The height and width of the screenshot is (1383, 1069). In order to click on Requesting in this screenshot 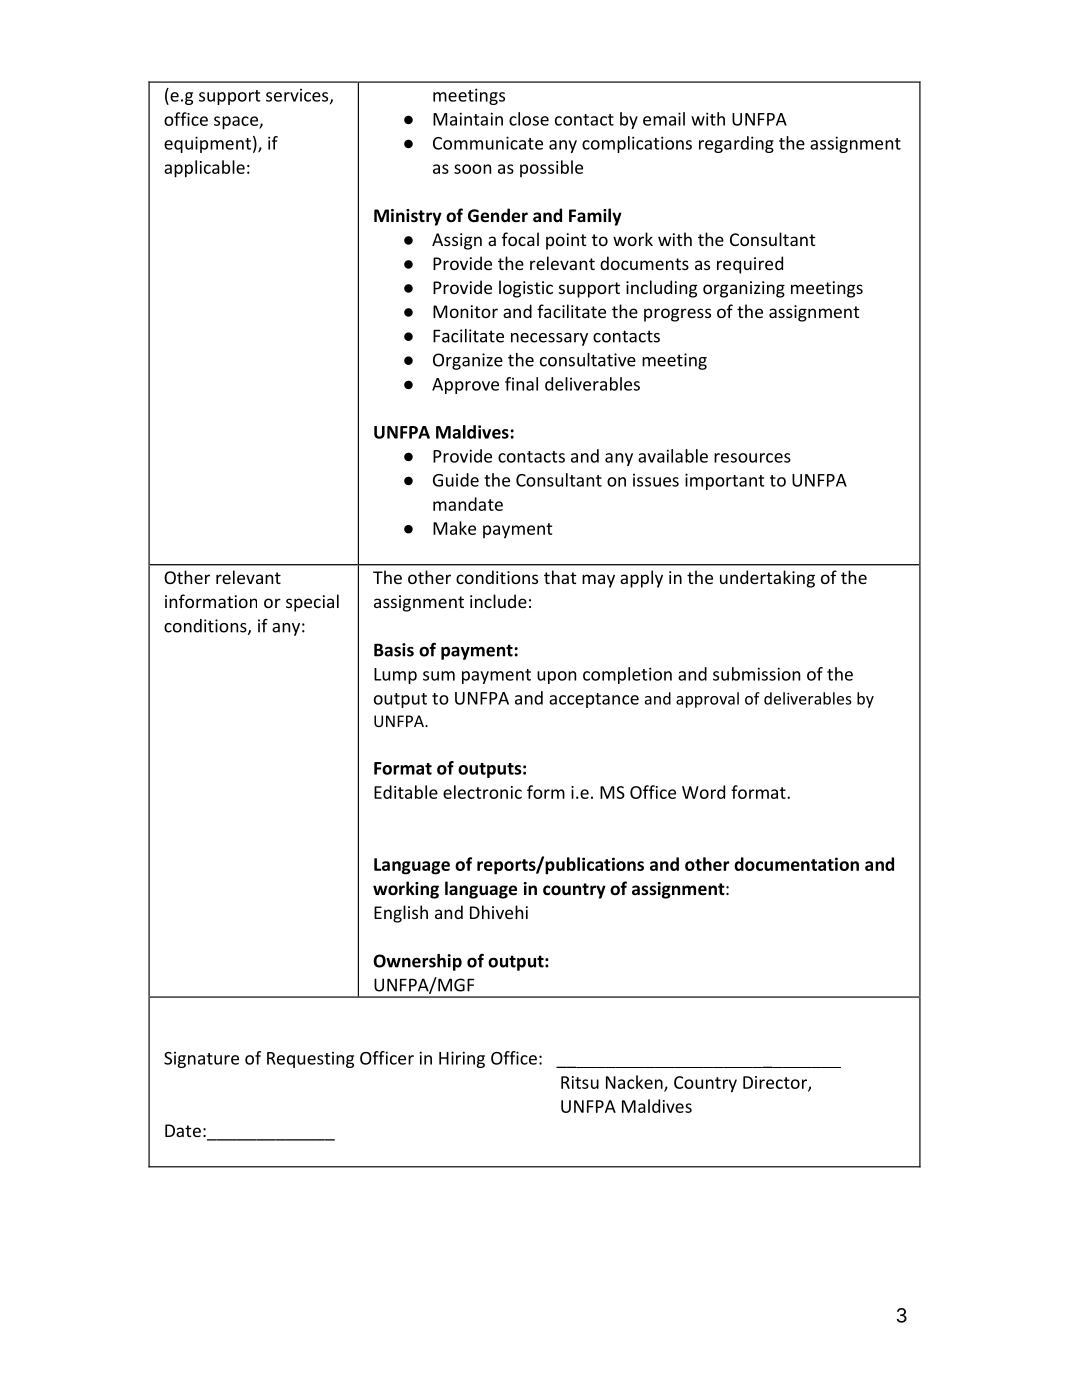, I will do `click(310, 1060)`.
